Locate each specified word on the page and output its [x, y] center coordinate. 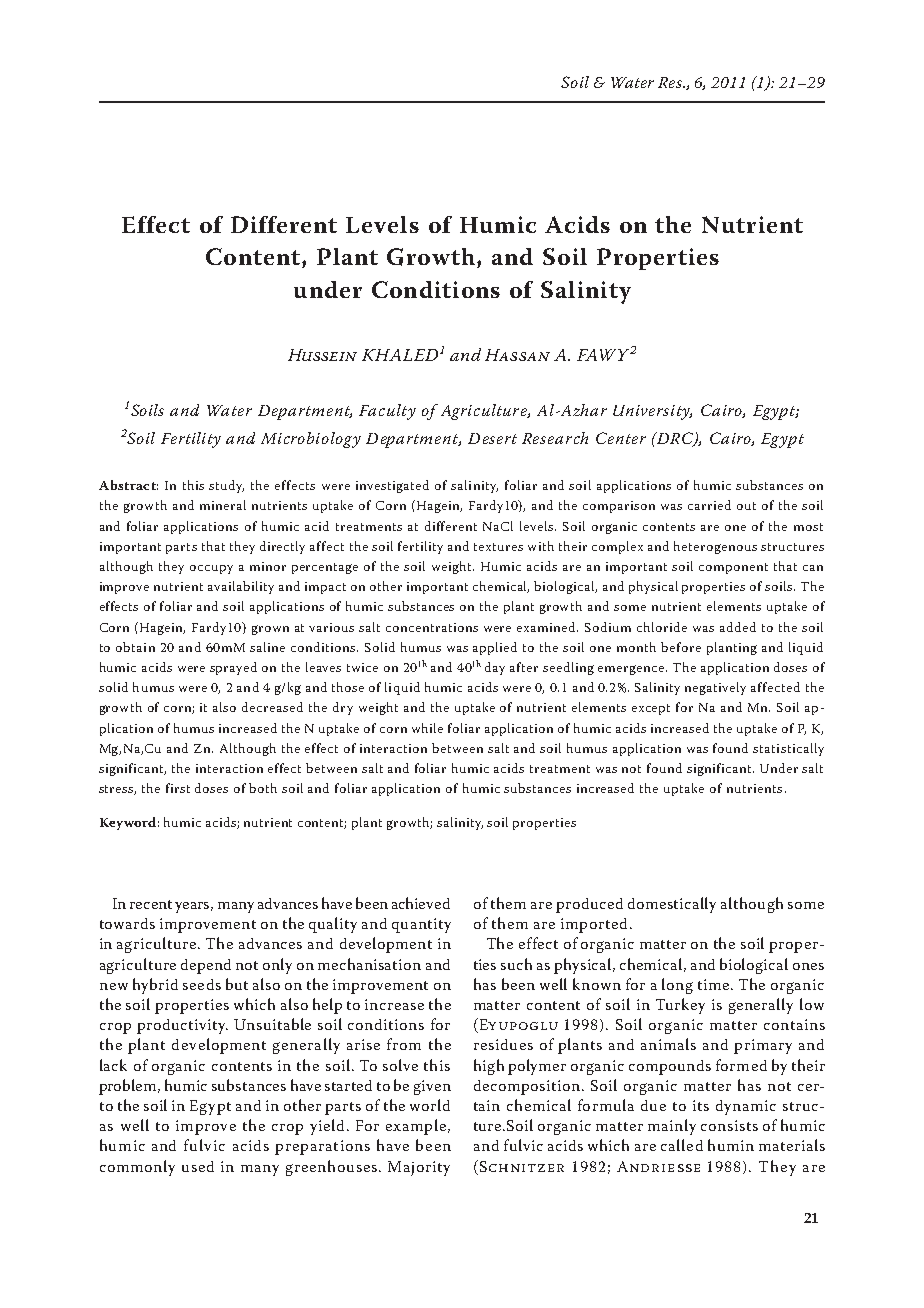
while [427, 728]
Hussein [322, 355]
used [198, 1166]
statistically [788, 749]
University [652, 412]
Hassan [517, 355]
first [178, 788]
